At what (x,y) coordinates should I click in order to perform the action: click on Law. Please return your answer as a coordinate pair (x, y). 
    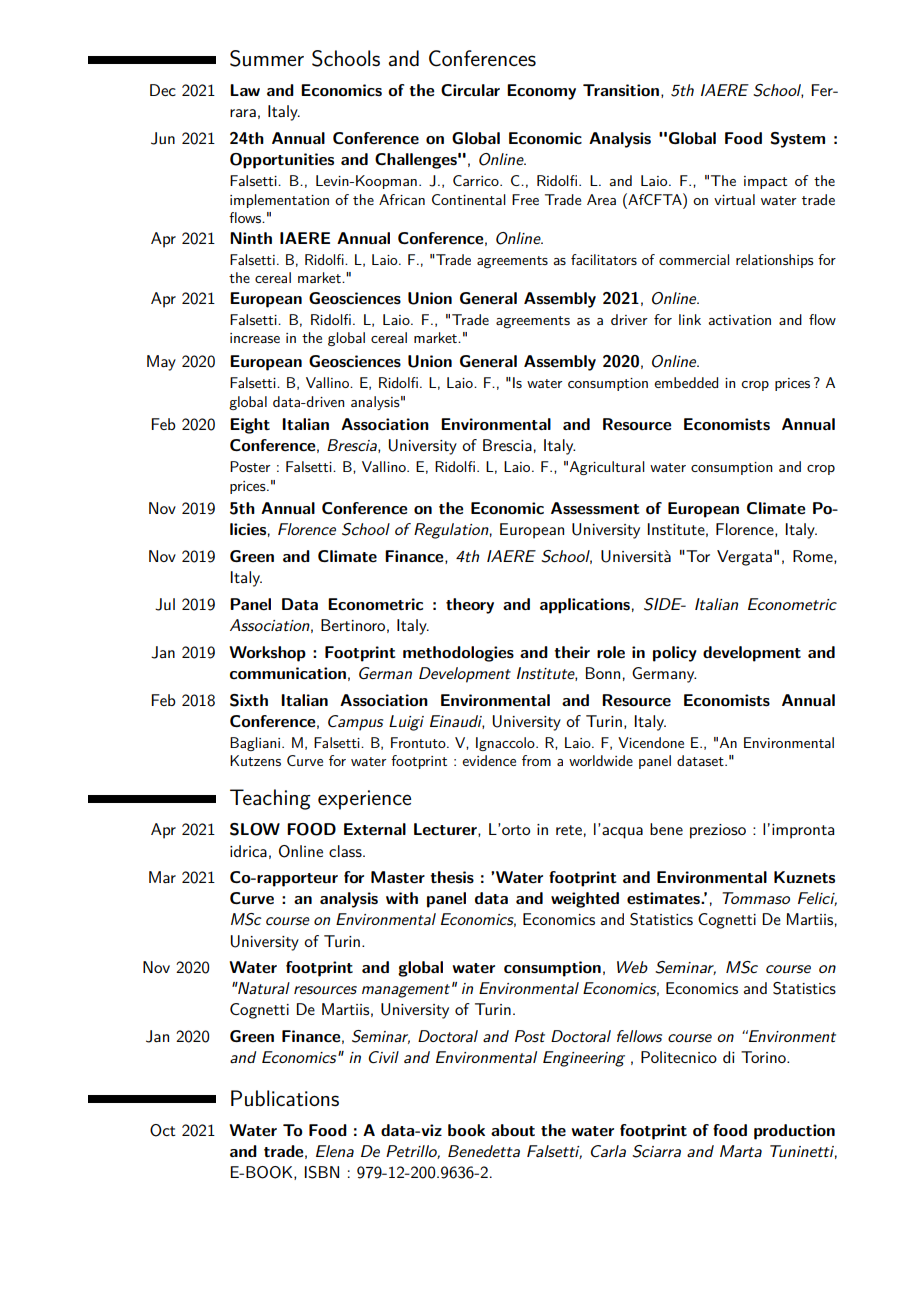
    Looking at the image, I should click on (245, 90).
